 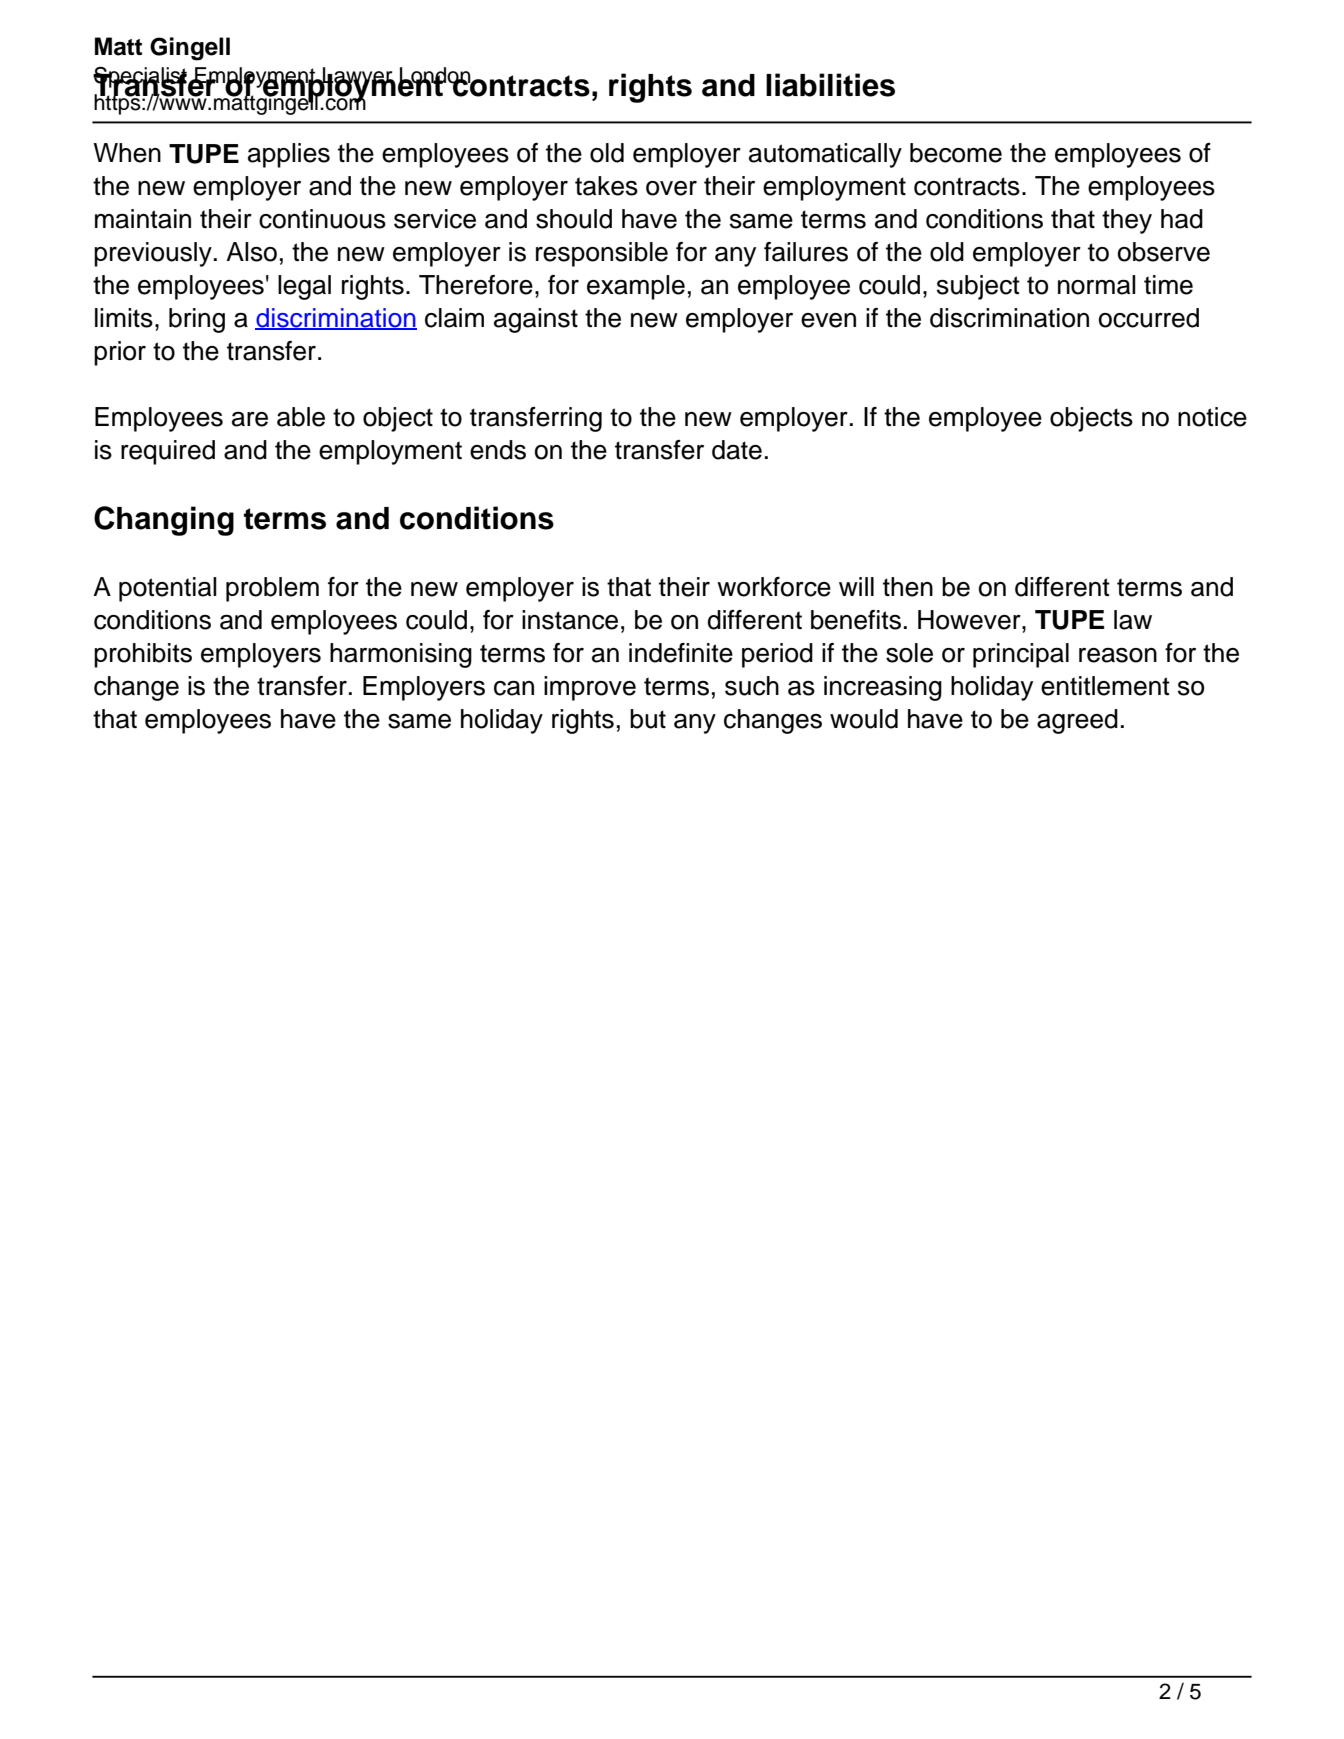 What do you see at coordinates (737, 450) in the image?
I see `date` at bounding box center [737, 450].
